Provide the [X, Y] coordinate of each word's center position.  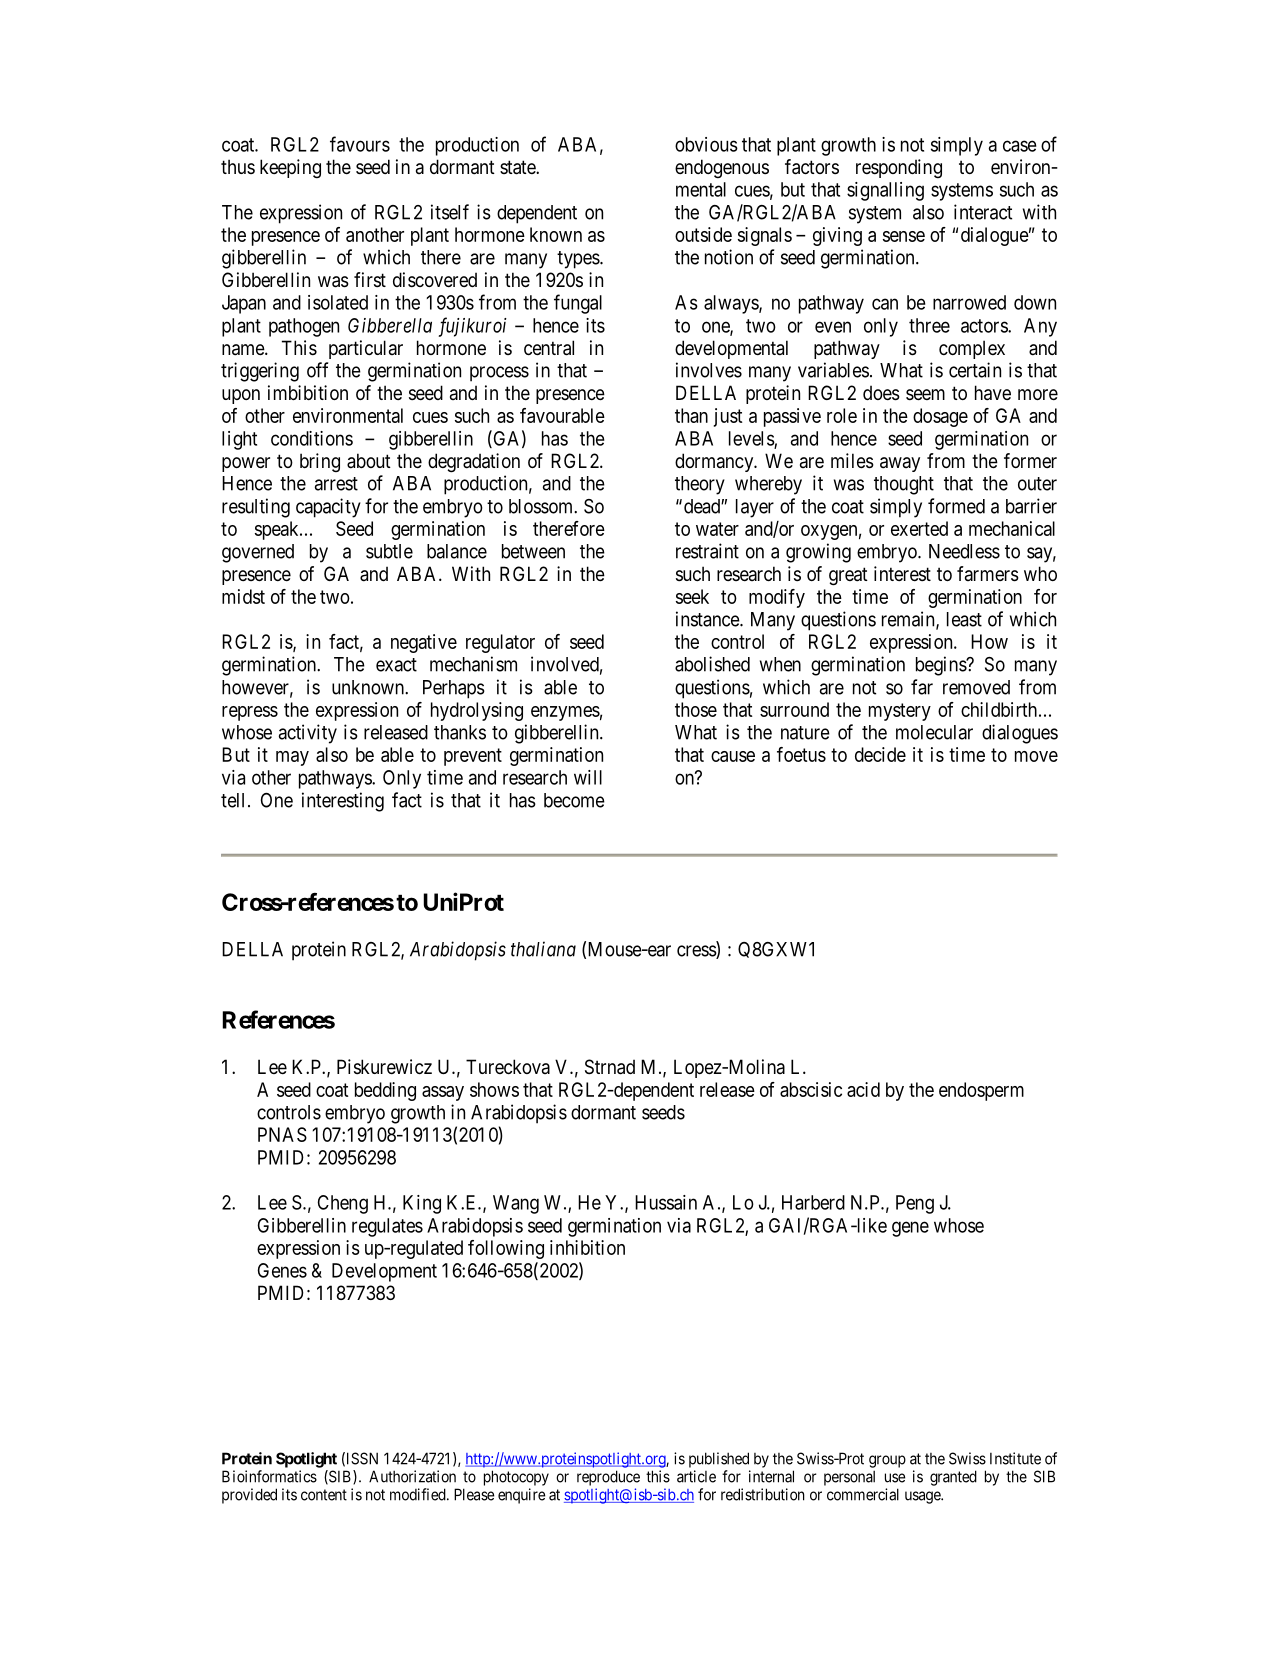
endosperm [981, 1091]
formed [956, 506]
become [574, 800]
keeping [290, 168]
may [292, 758]
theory [700, 485]
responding [899, 168]
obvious [706, 144]
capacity [328, 508]
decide [880, 754]
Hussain [666, 1202]
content [324, 1495]
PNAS [282, 1134]
